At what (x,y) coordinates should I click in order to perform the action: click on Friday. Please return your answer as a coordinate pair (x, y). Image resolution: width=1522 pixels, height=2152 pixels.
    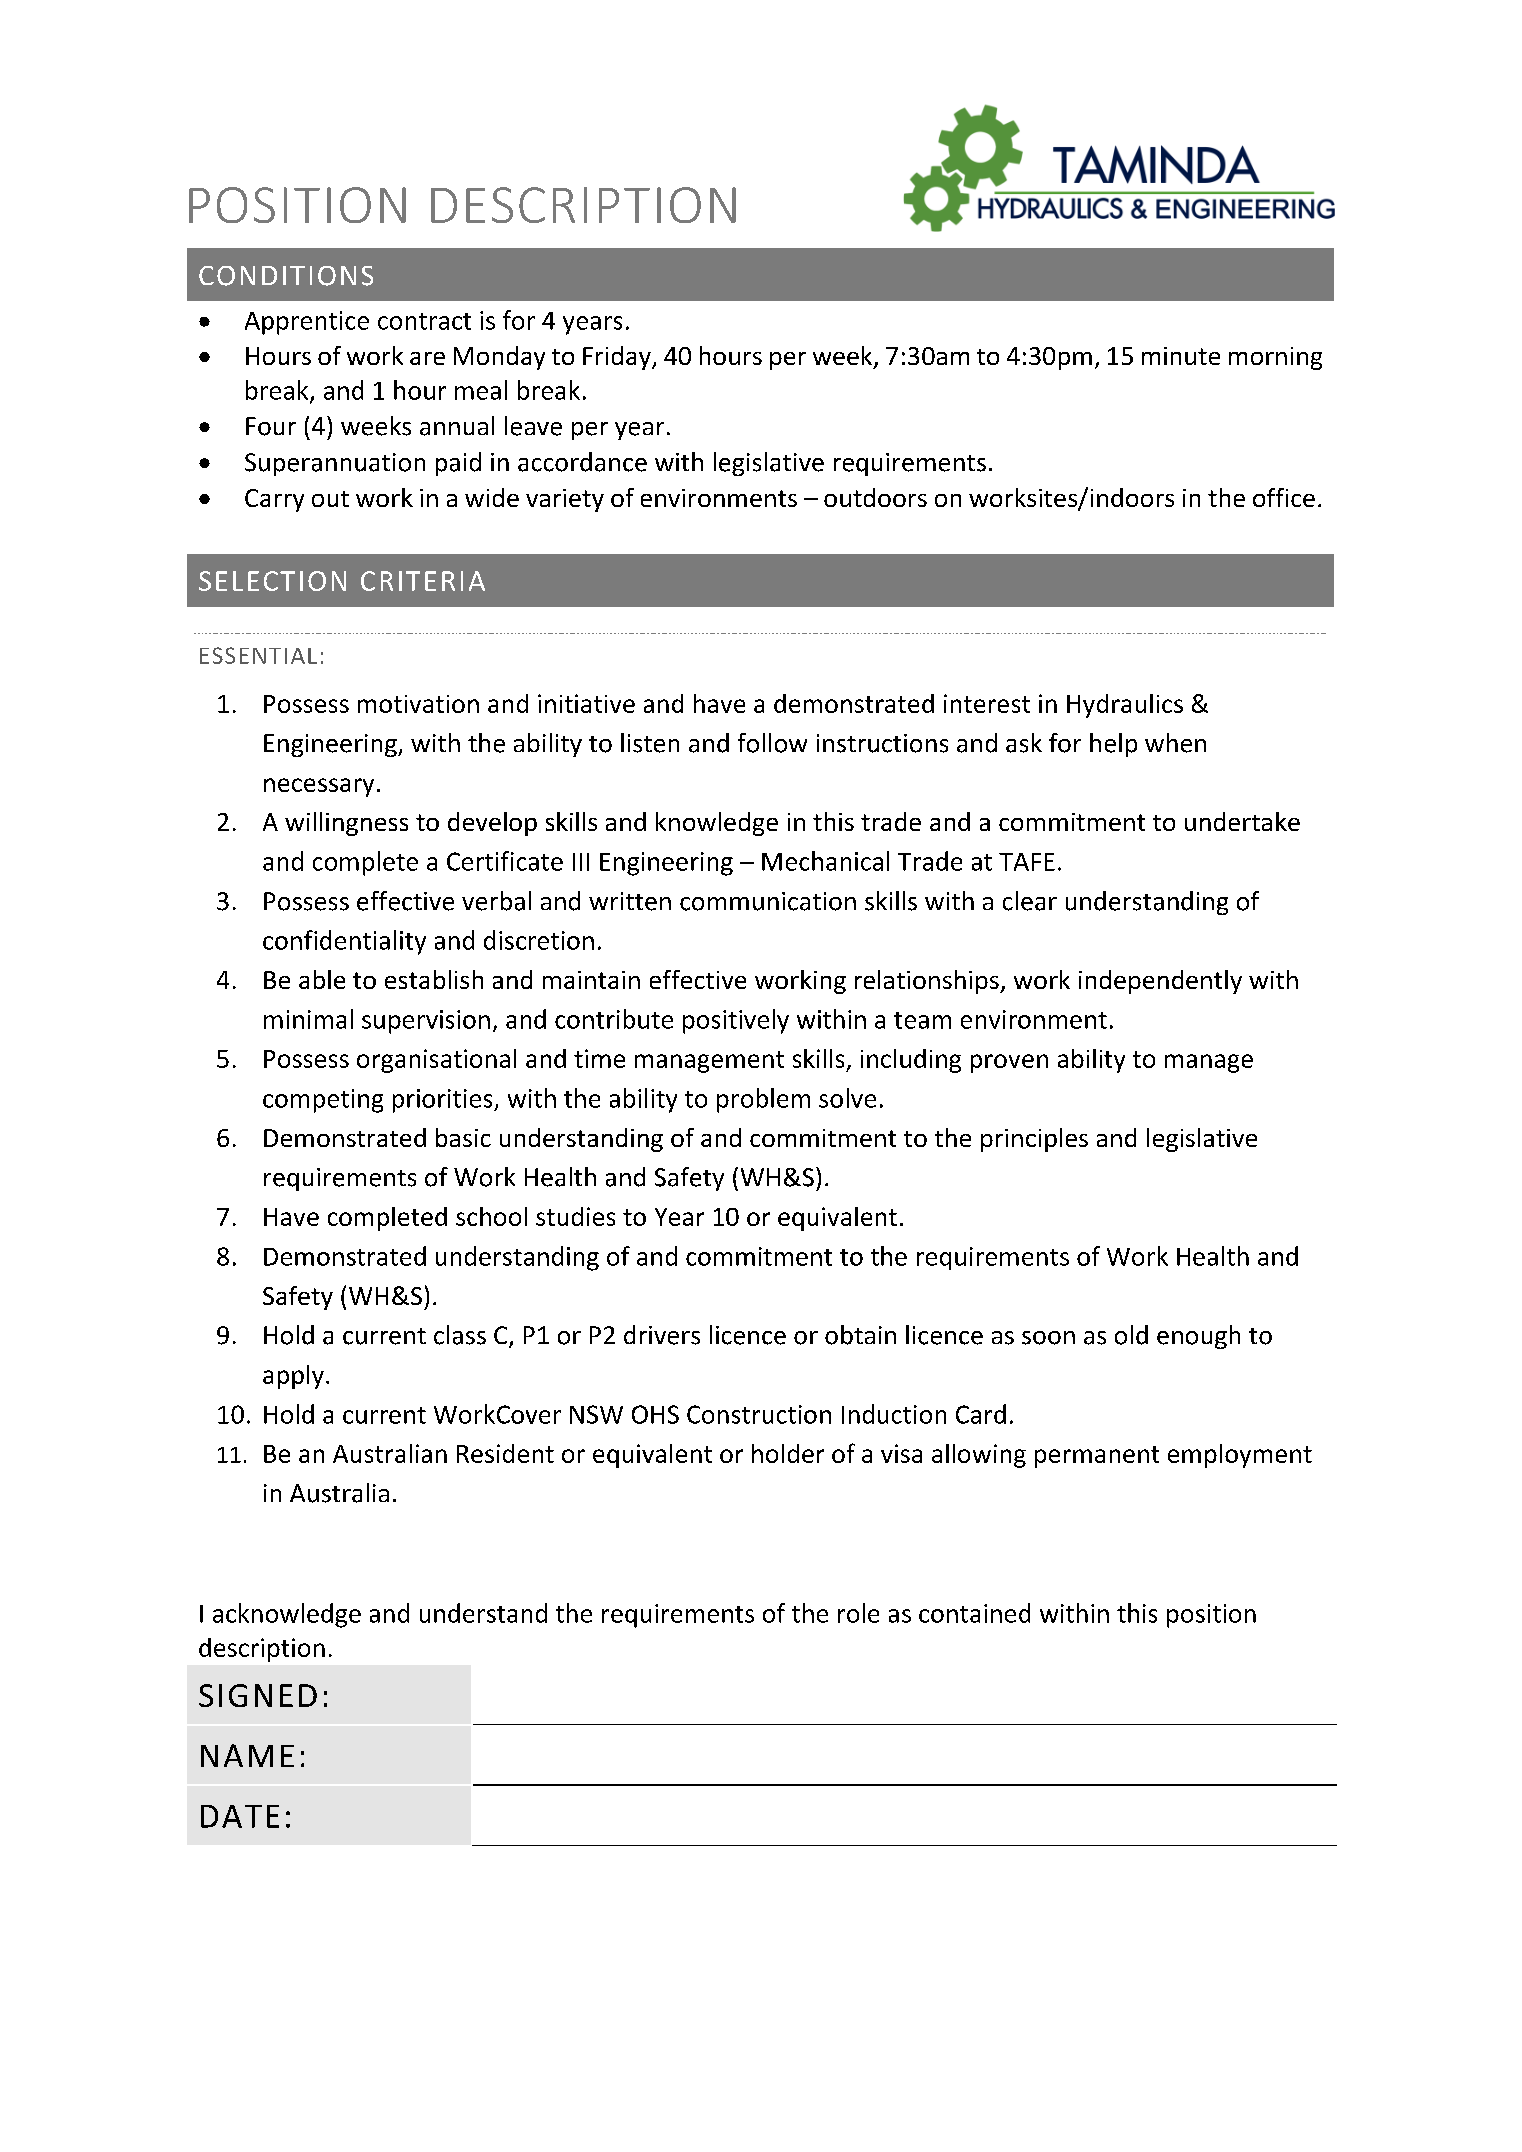
    Looking at the image, I should click on (618, 358).
